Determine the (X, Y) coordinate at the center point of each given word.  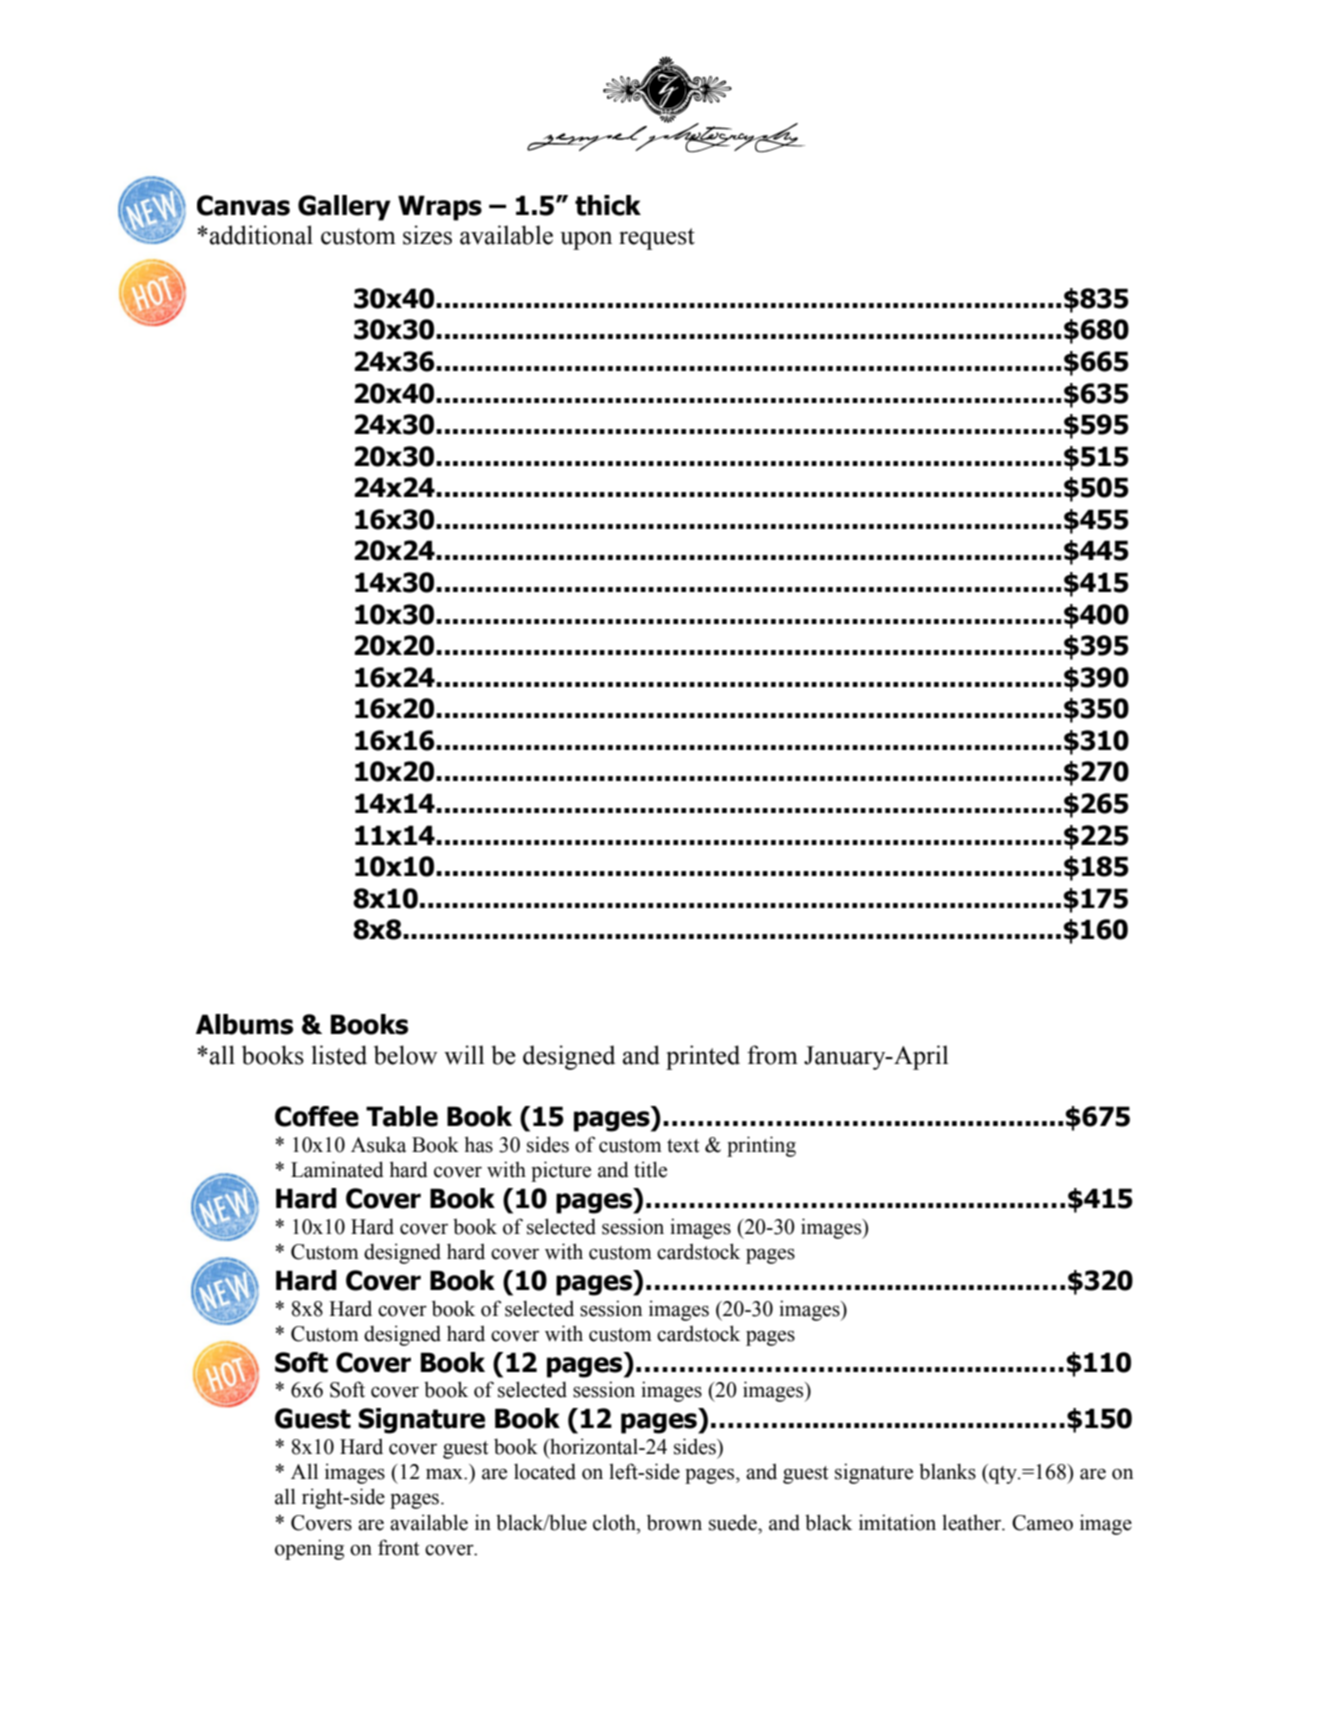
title (650, 1169)
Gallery (344, 208)
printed (703, 1057)
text (683, 1146)
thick (608, 205)
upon (586, 240)
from (772, 1055)
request (657, 239)
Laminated (337, 1169)
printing (761, 1146)
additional (261, 235)
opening (309, 1549)
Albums (244, 1024)
